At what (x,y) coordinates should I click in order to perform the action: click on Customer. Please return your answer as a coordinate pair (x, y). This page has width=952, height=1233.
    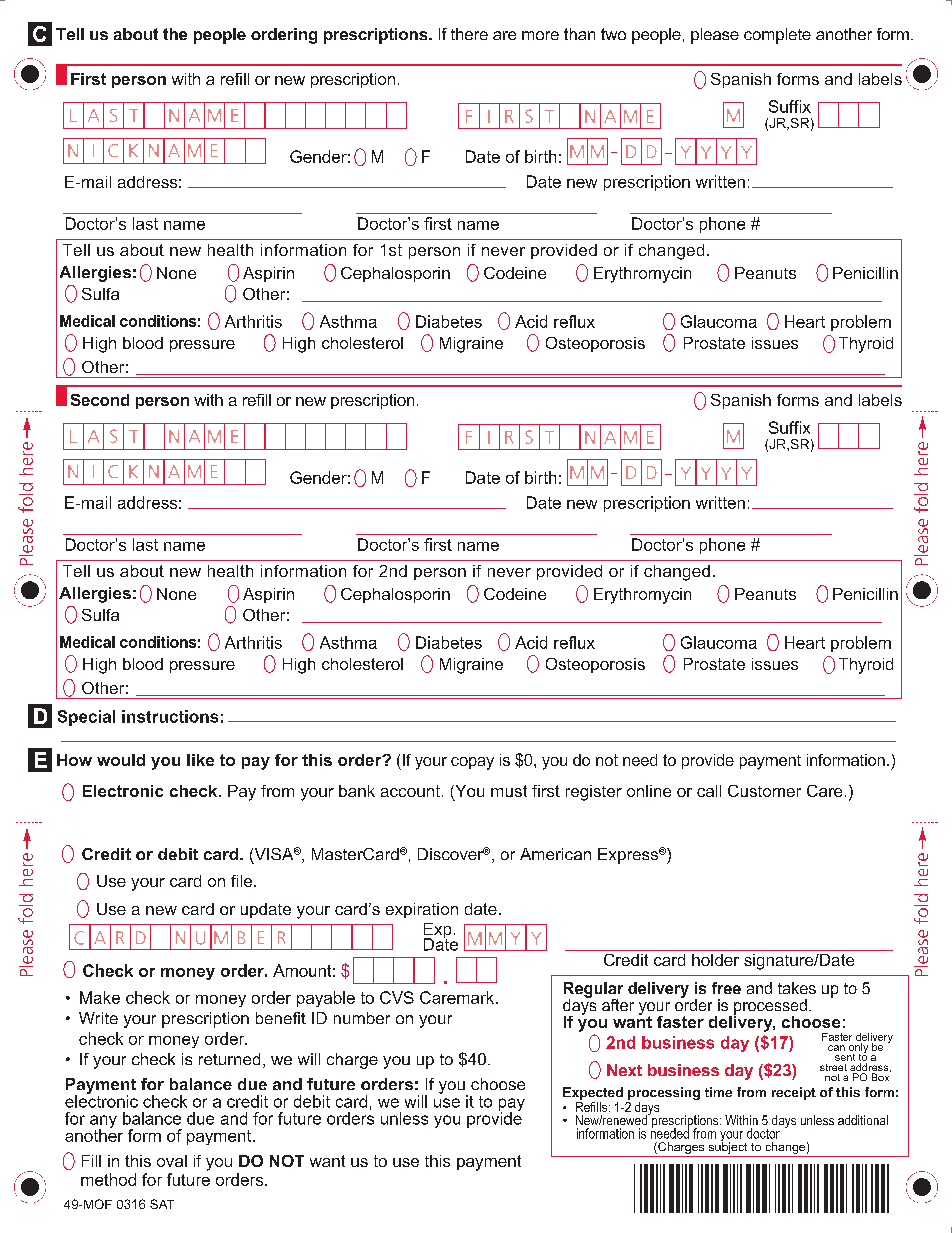
    Looking at the image, I should click on (764, 791).
